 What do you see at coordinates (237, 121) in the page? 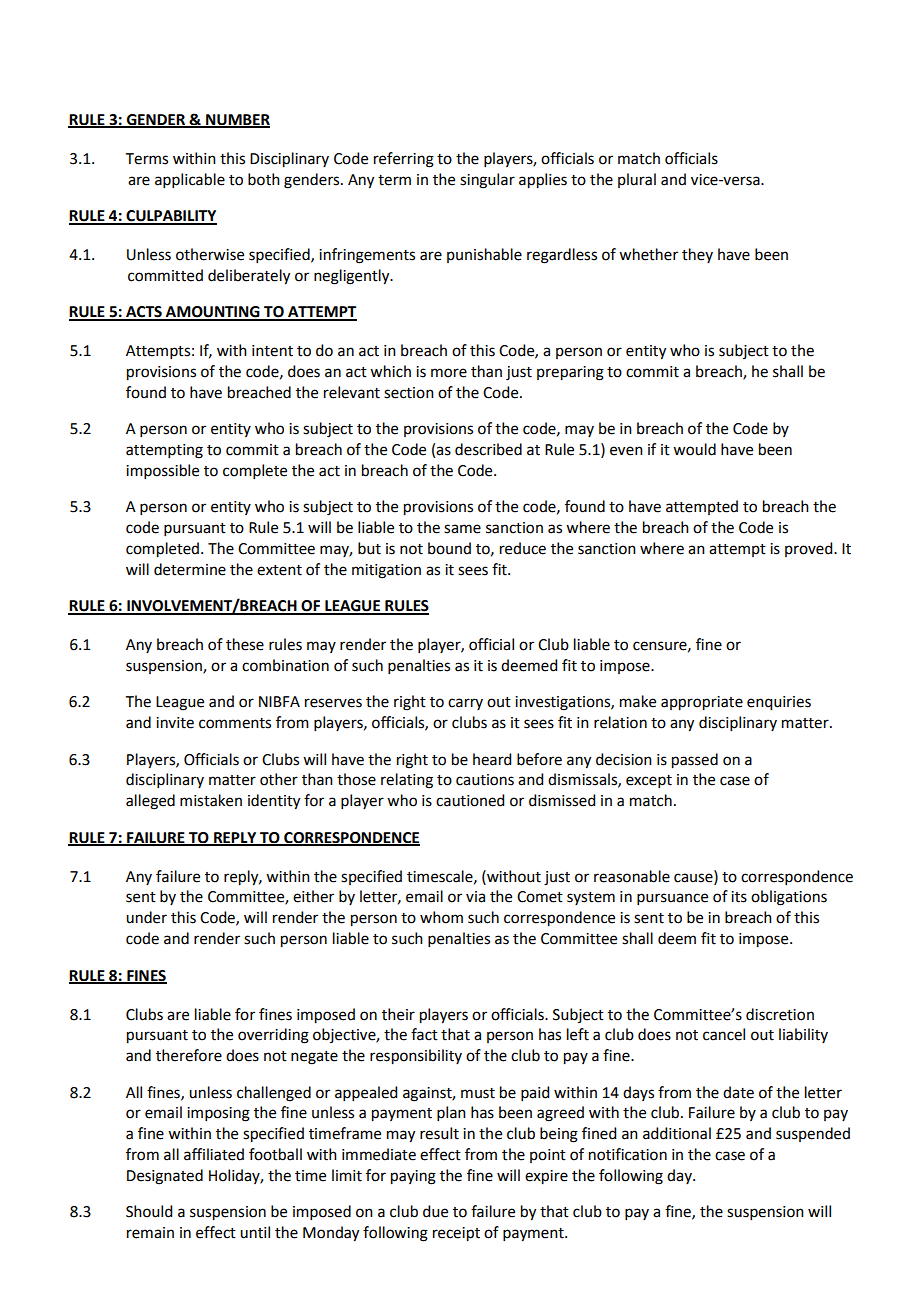
I see `NUMBER` at bounding box center [237, 121].
